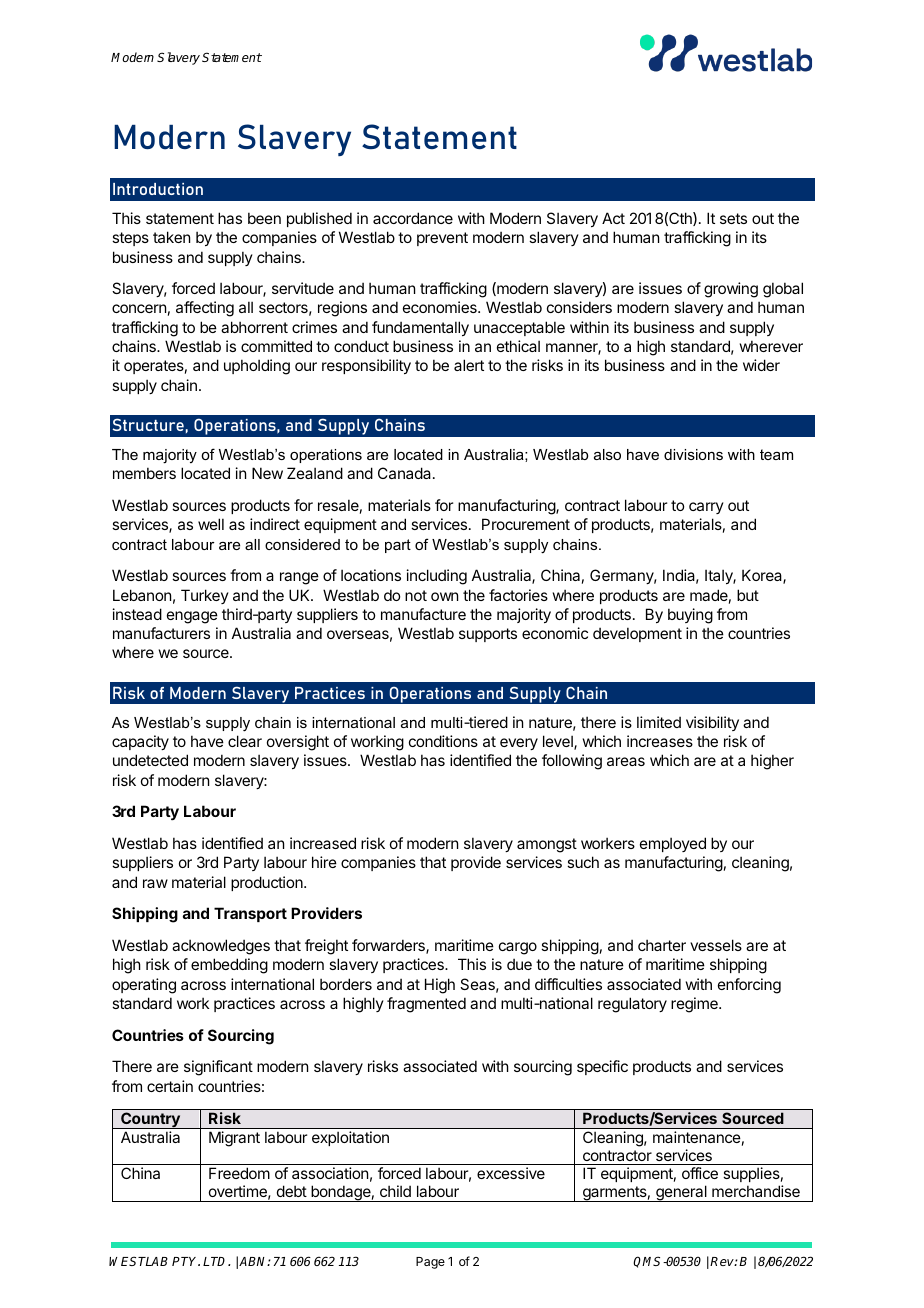  I want to click on general, so click(681, 1193).
